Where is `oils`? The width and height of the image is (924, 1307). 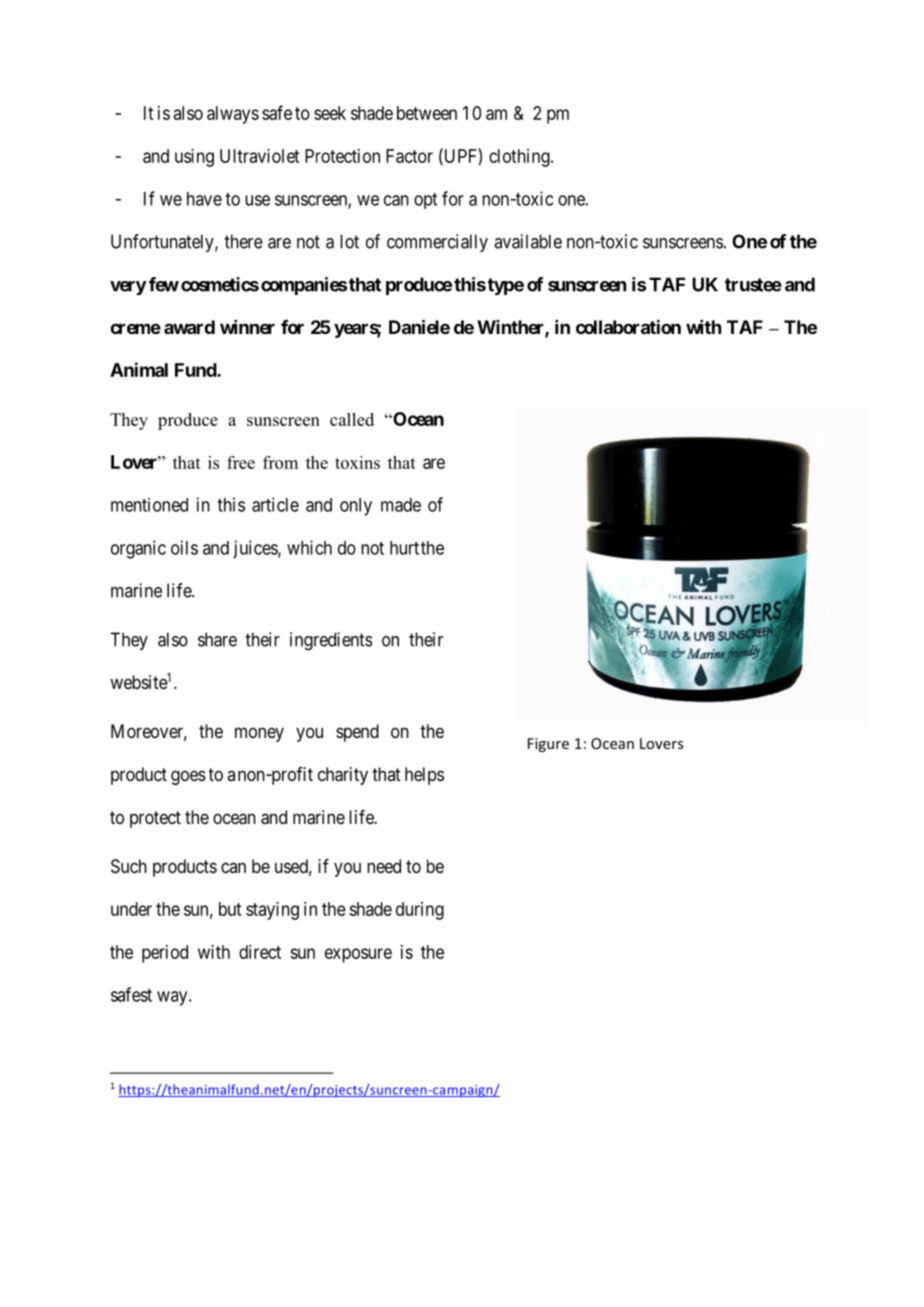 oils is located at coordinates (184, 547).
